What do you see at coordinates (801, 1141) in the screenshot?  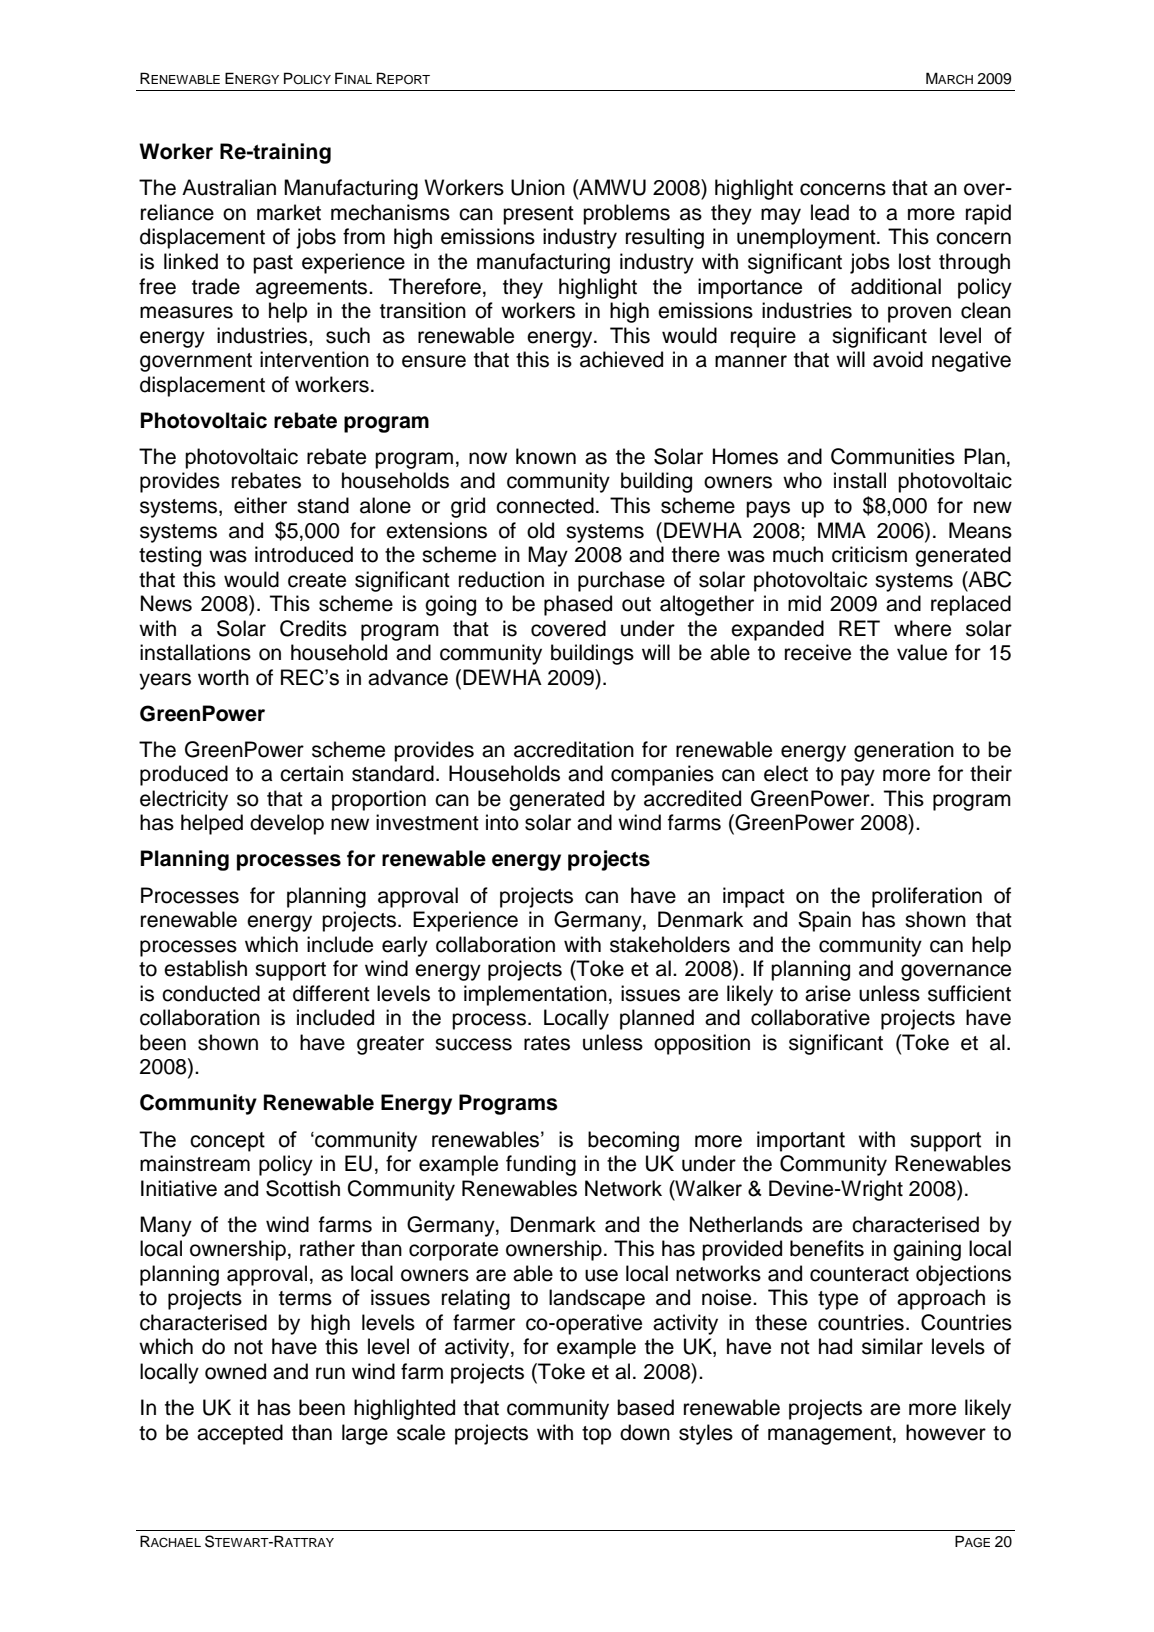 I see `important` at bounding box center [801, 1141].
